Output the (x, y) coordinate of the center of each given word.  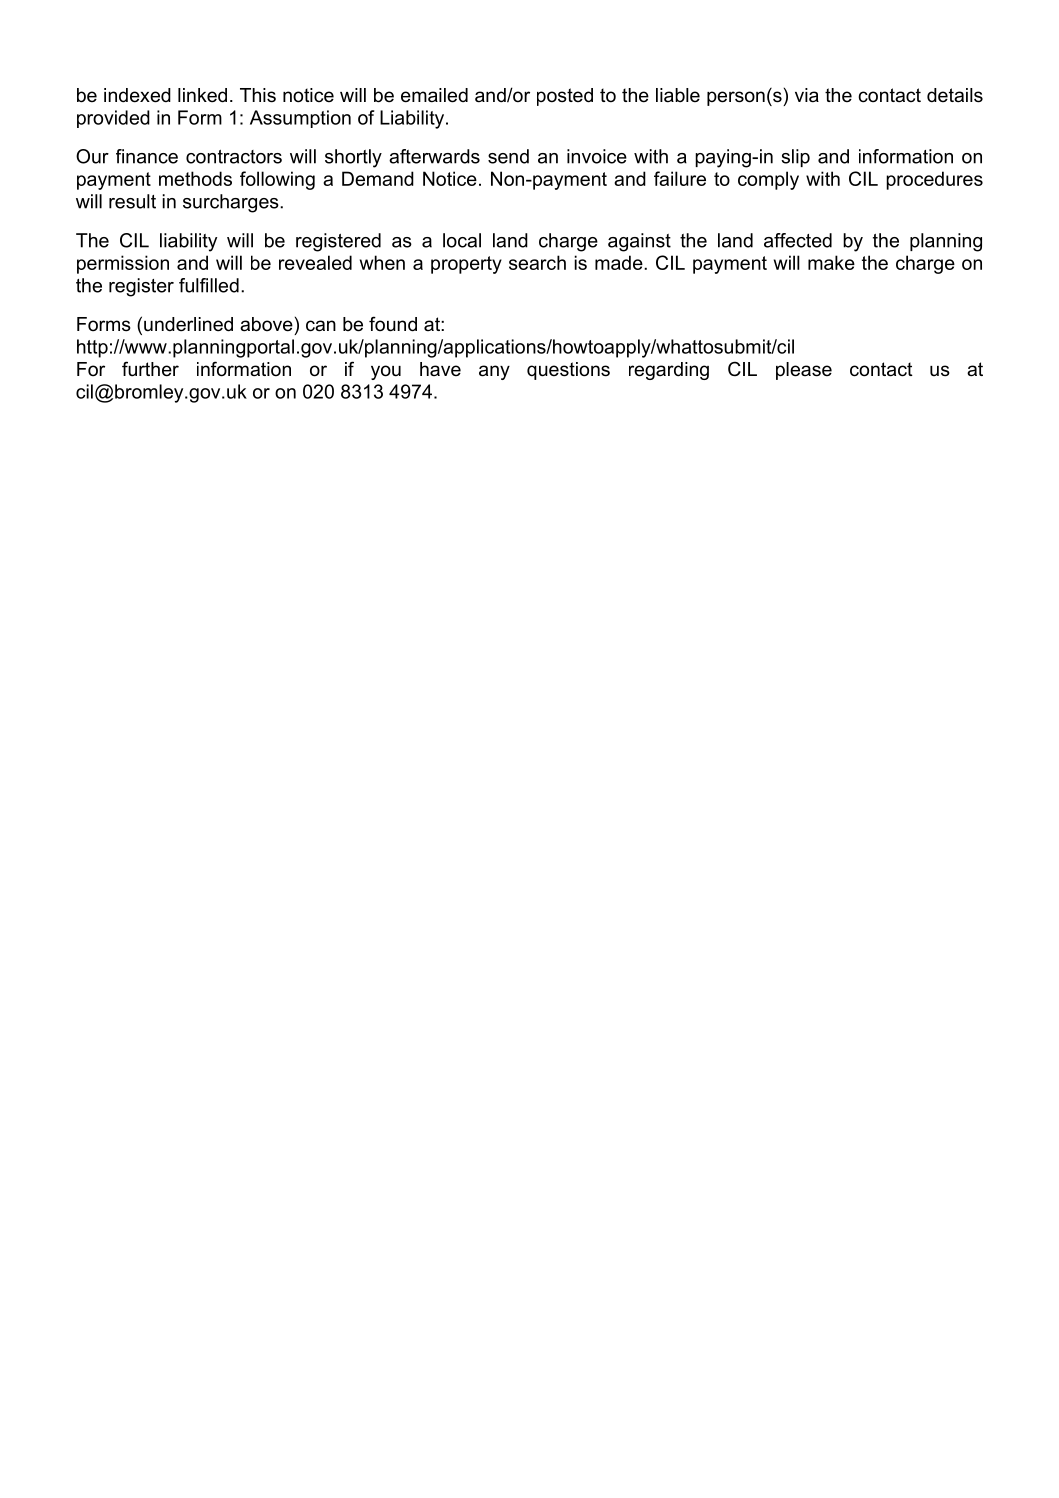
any (494, 372)
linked (202, 95)
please (804, 371)
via (807, 95)
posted (565, 97)
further (150, 369)
